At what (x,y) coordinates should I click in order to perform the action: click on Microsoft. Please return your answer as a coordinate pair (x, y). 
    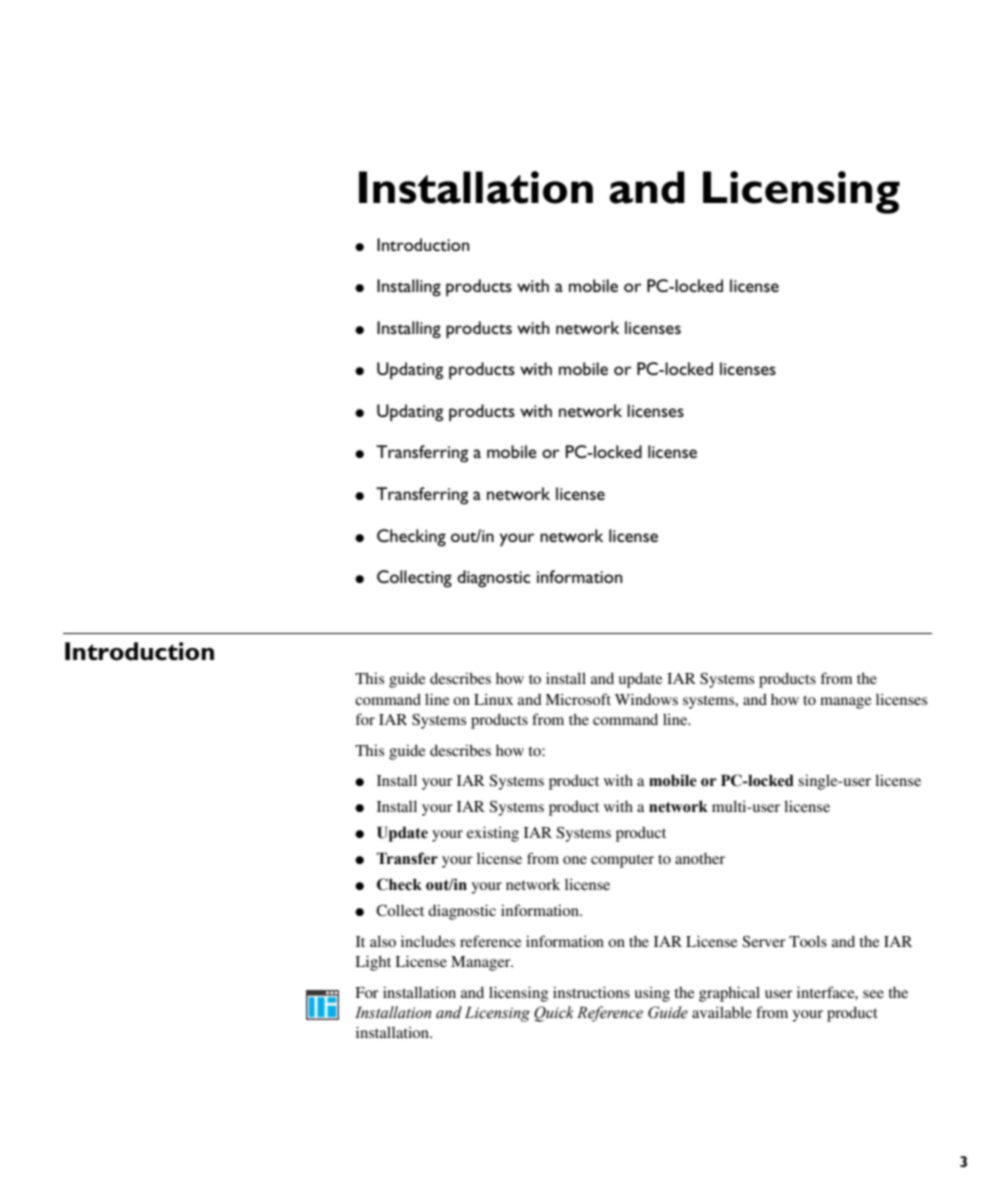
    Looking at the image, I should click on (578, 699).
